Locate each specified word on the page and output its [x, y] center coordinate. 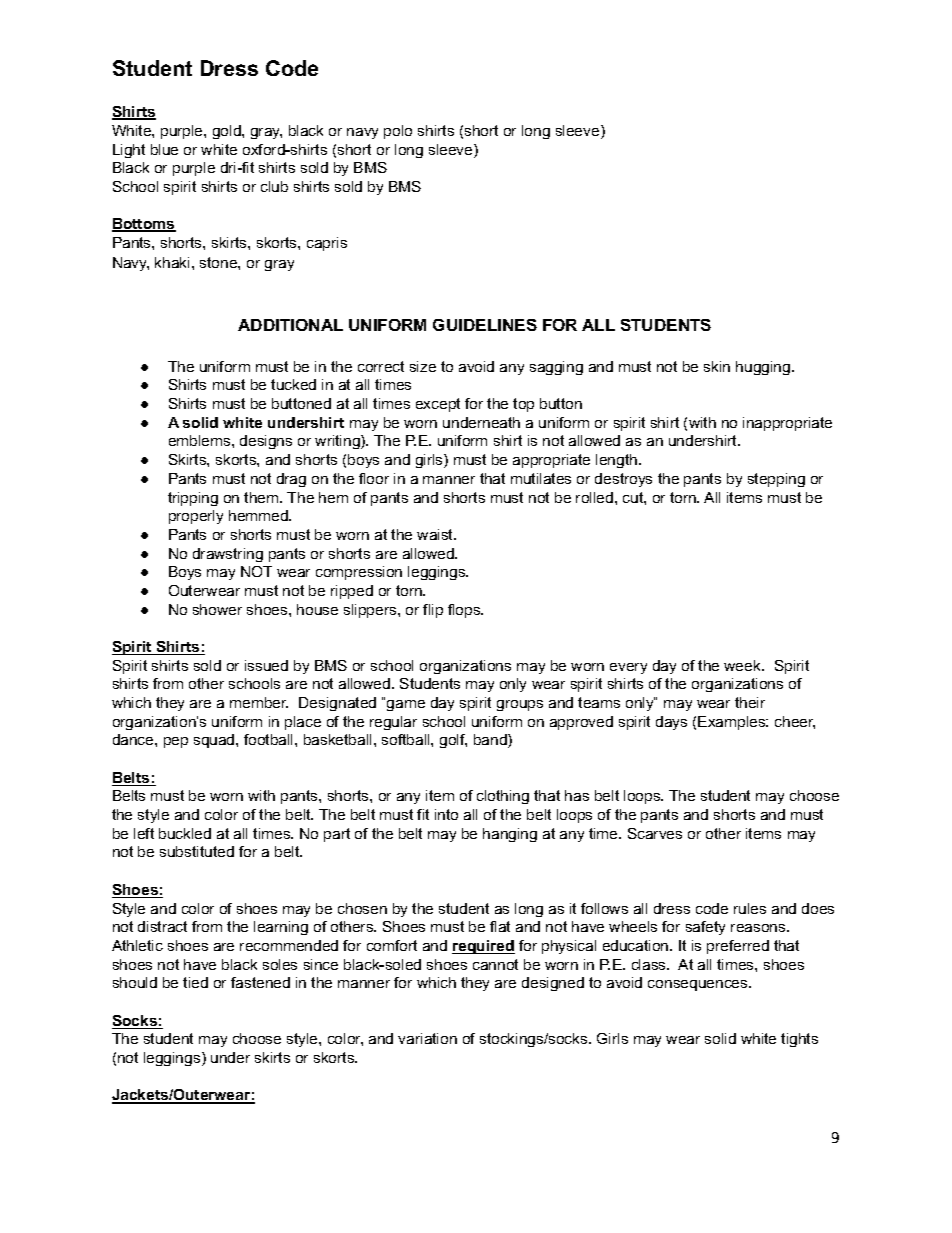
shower [217, 609]
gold [228, 132]
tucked [293, 384]
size [423, 366]
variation [427, 1038]
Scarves [655, 833]
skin [717, 366]
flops [465, 611]
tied [195, 982]
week [743, 665]
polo [398, 132]
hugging [764, 368]
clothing [503, 797]
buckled [185, 833]
